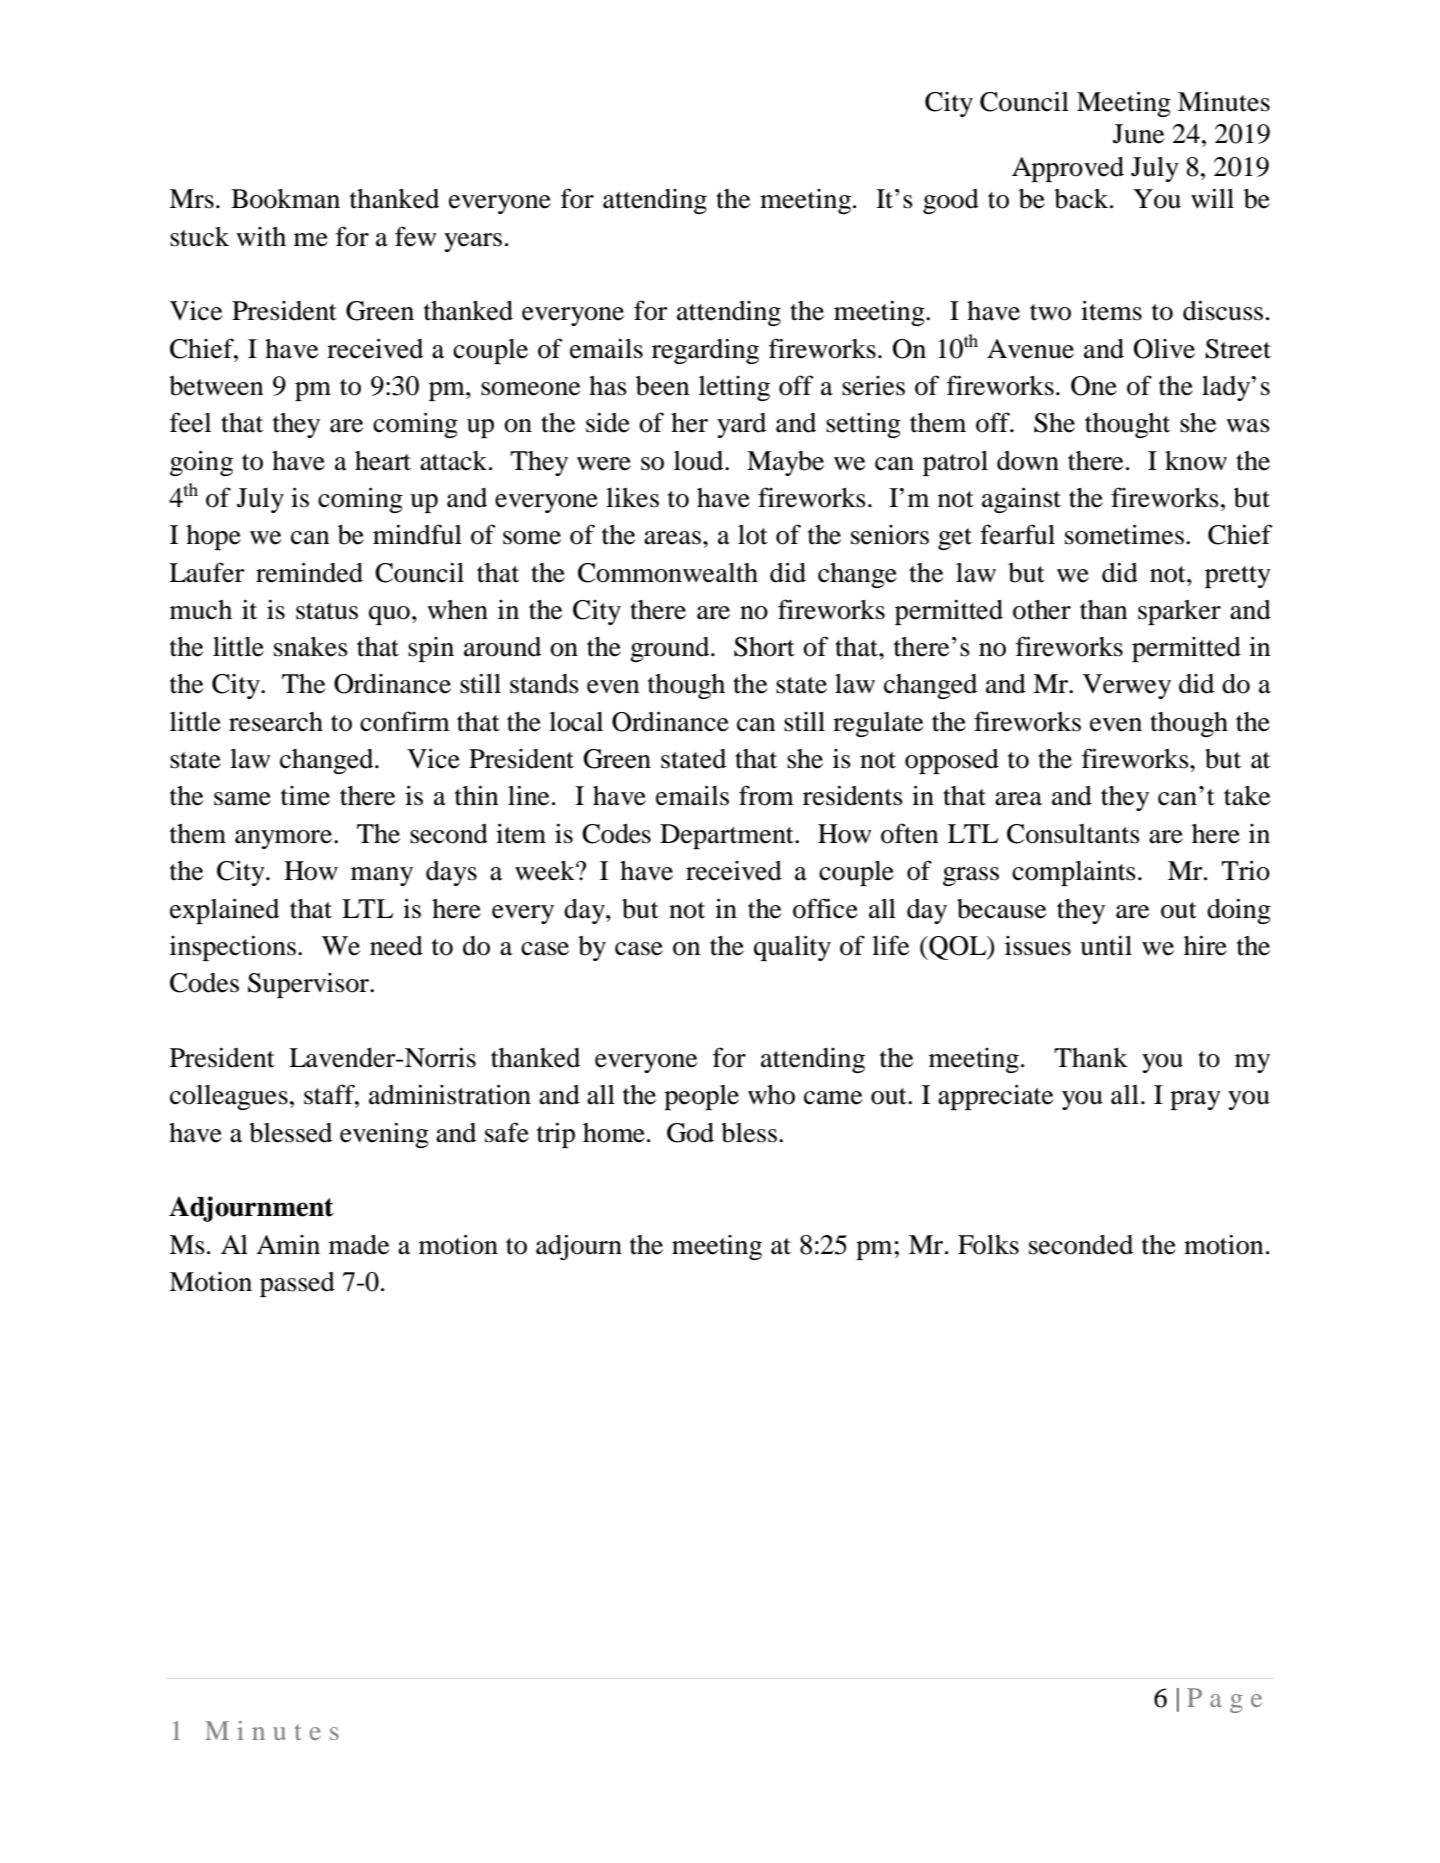  I want to click on Page, so click(1224, 1700).
